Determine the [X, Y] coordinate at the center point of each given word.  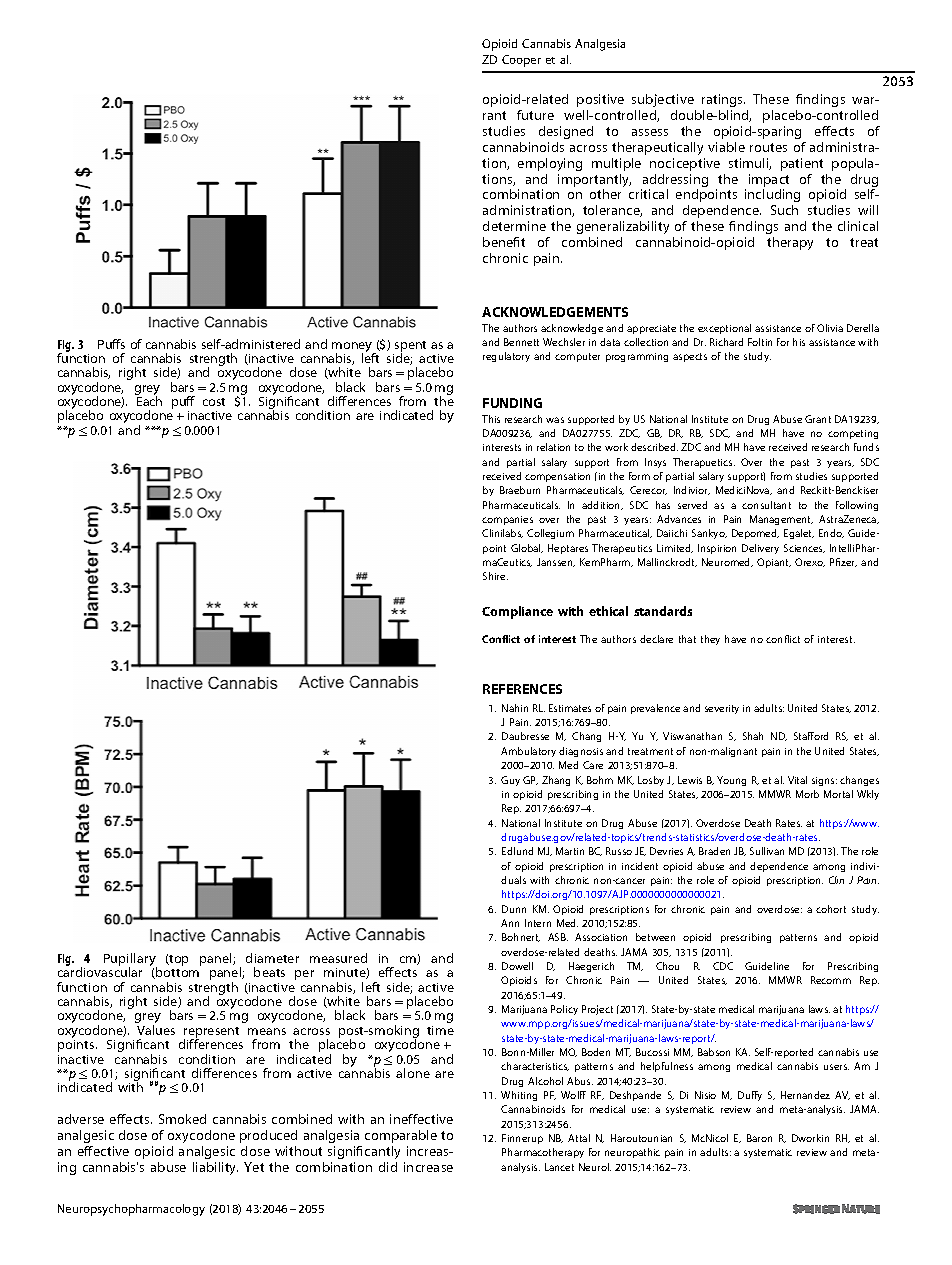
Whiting [519, 1096]
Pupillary [130, 961]
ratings [723, 100]
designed [566, 132]
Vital [797, 780]
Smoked [182, 1119]
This [491, 419]
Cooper [521, 61]
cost [214, 402]
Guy [510, 781]
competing [853, 434]
